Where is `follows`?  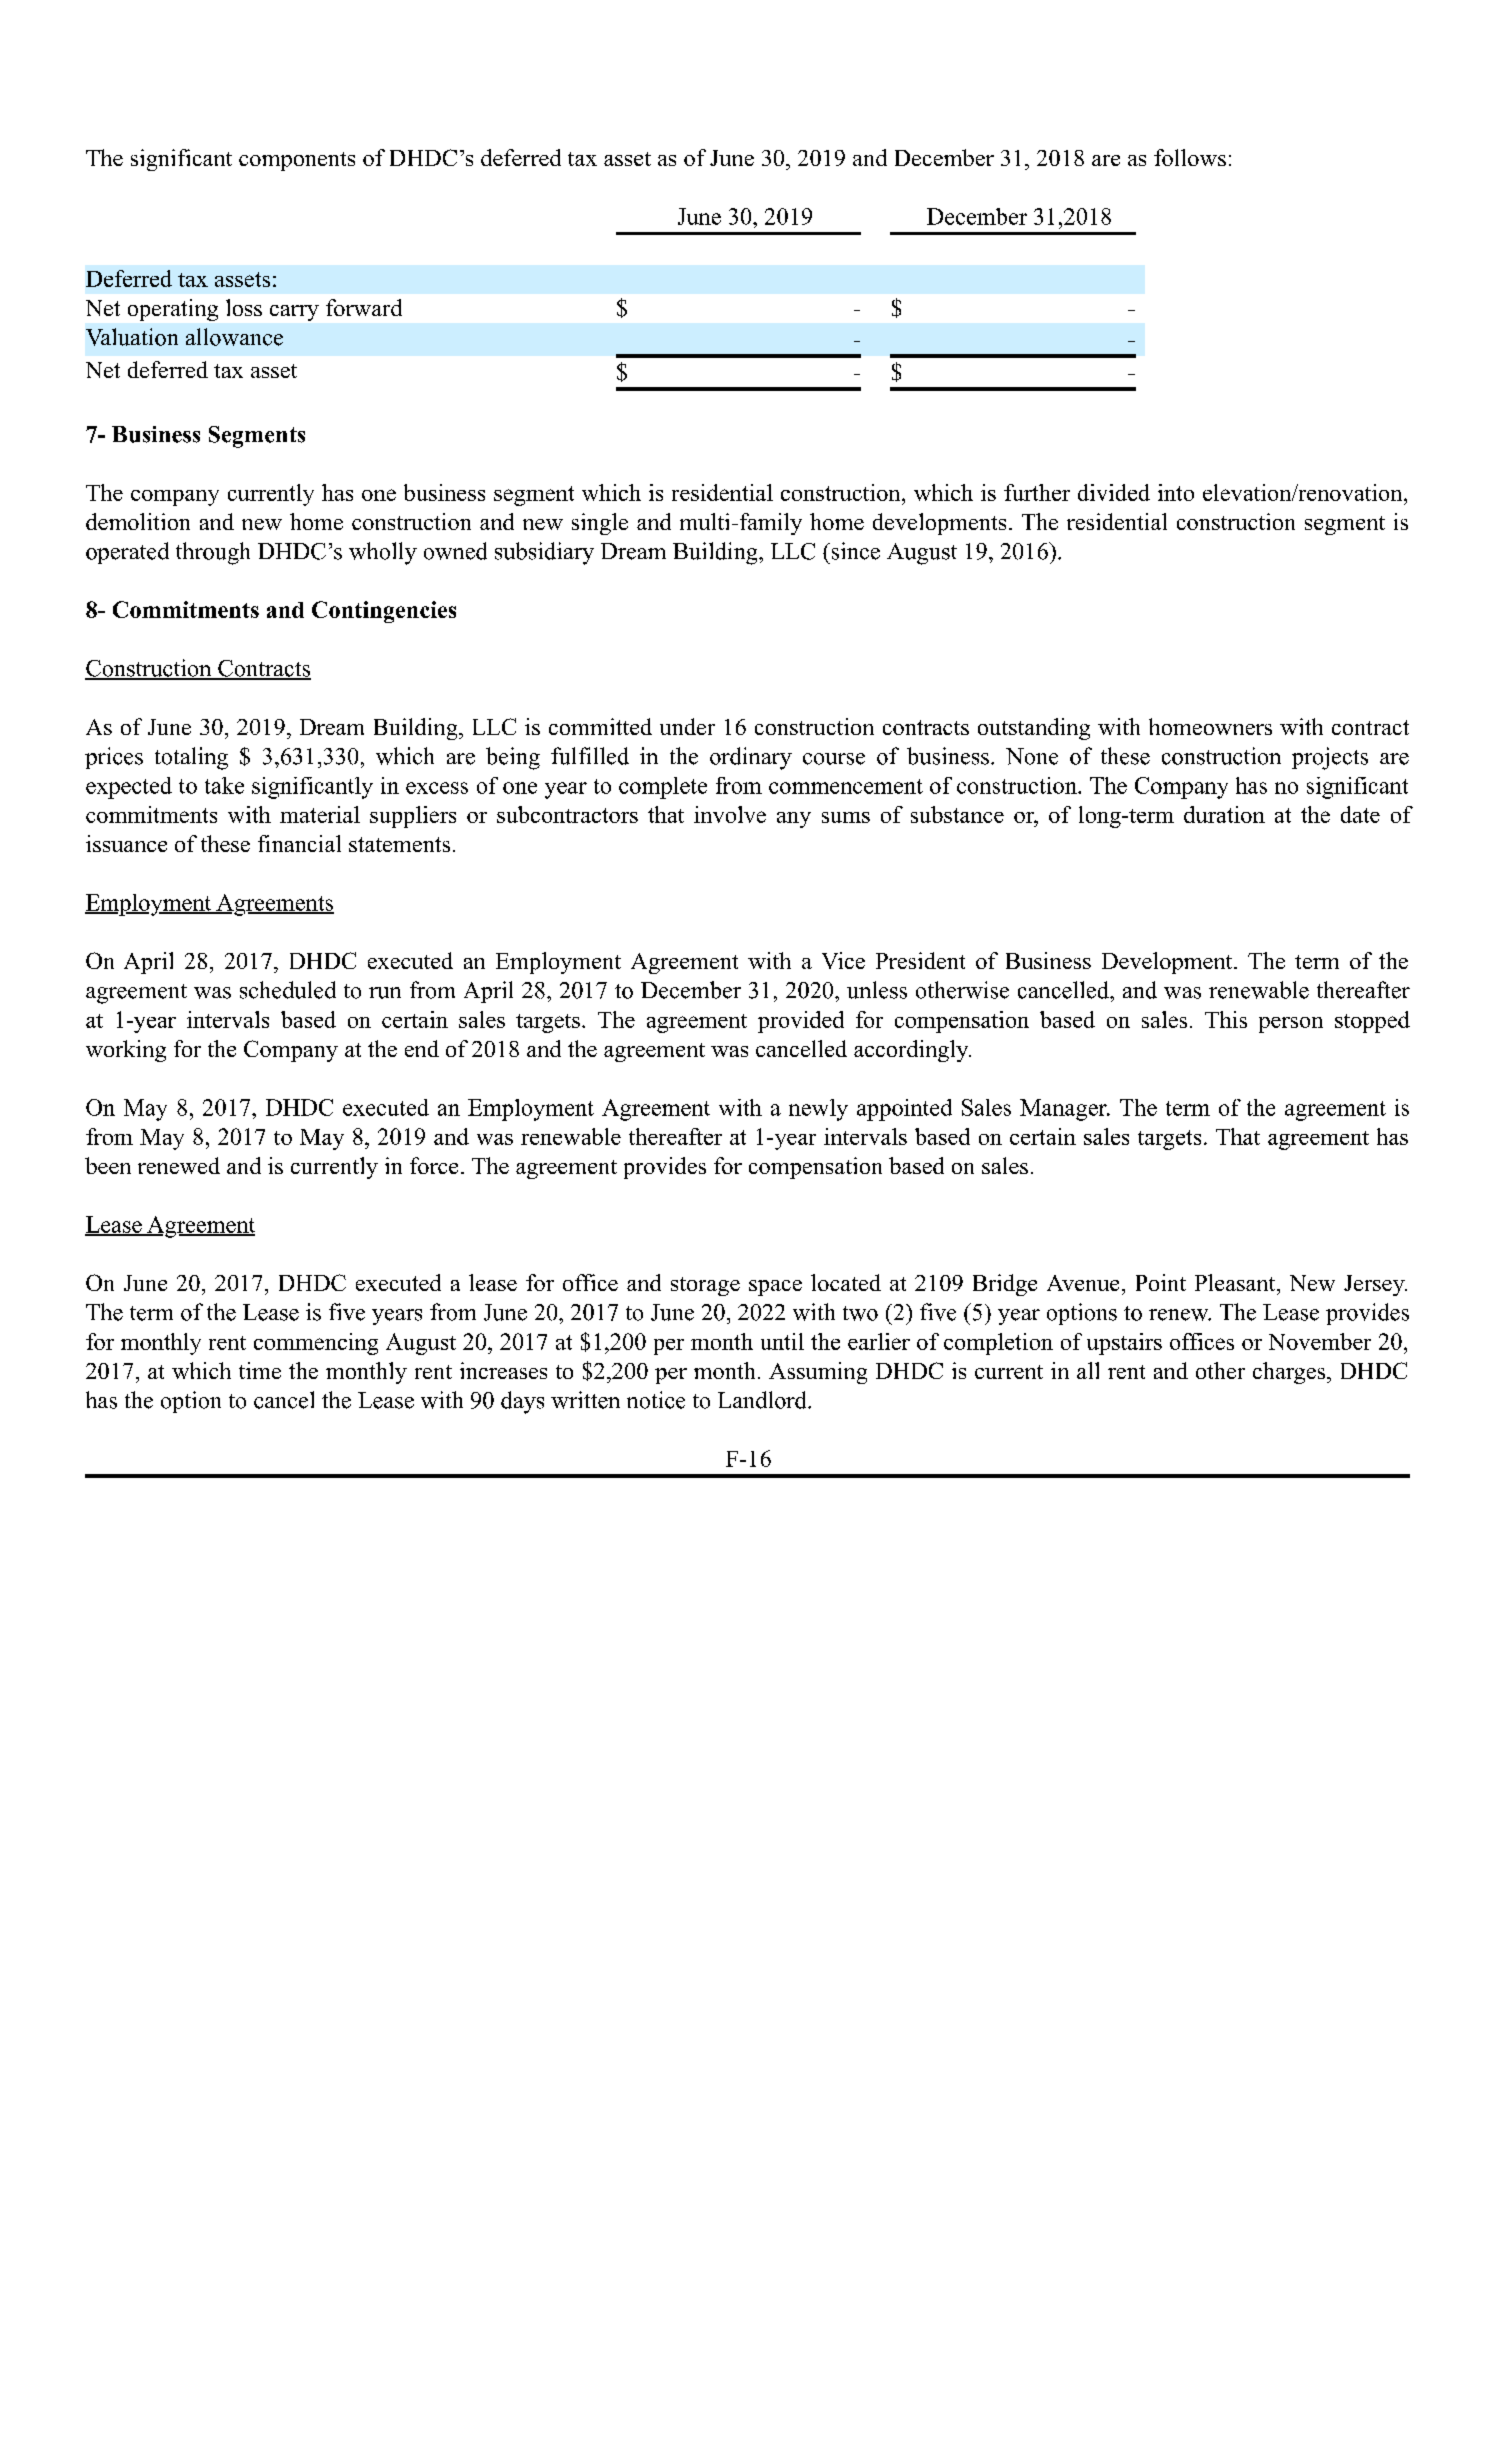
follows is located at coordinates (1190, 157).
